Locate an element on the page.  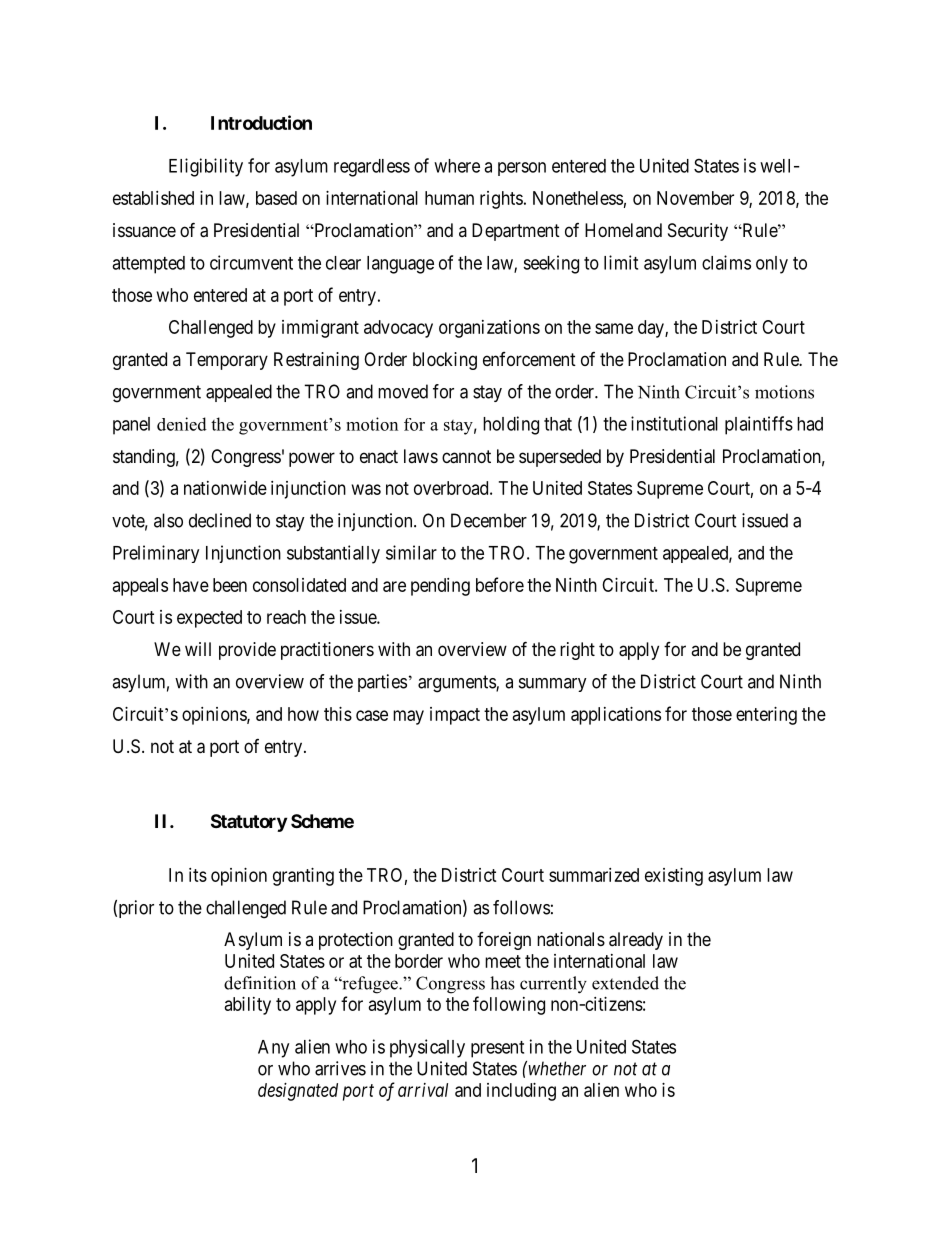
pending is located at coordinates (440, 587).
